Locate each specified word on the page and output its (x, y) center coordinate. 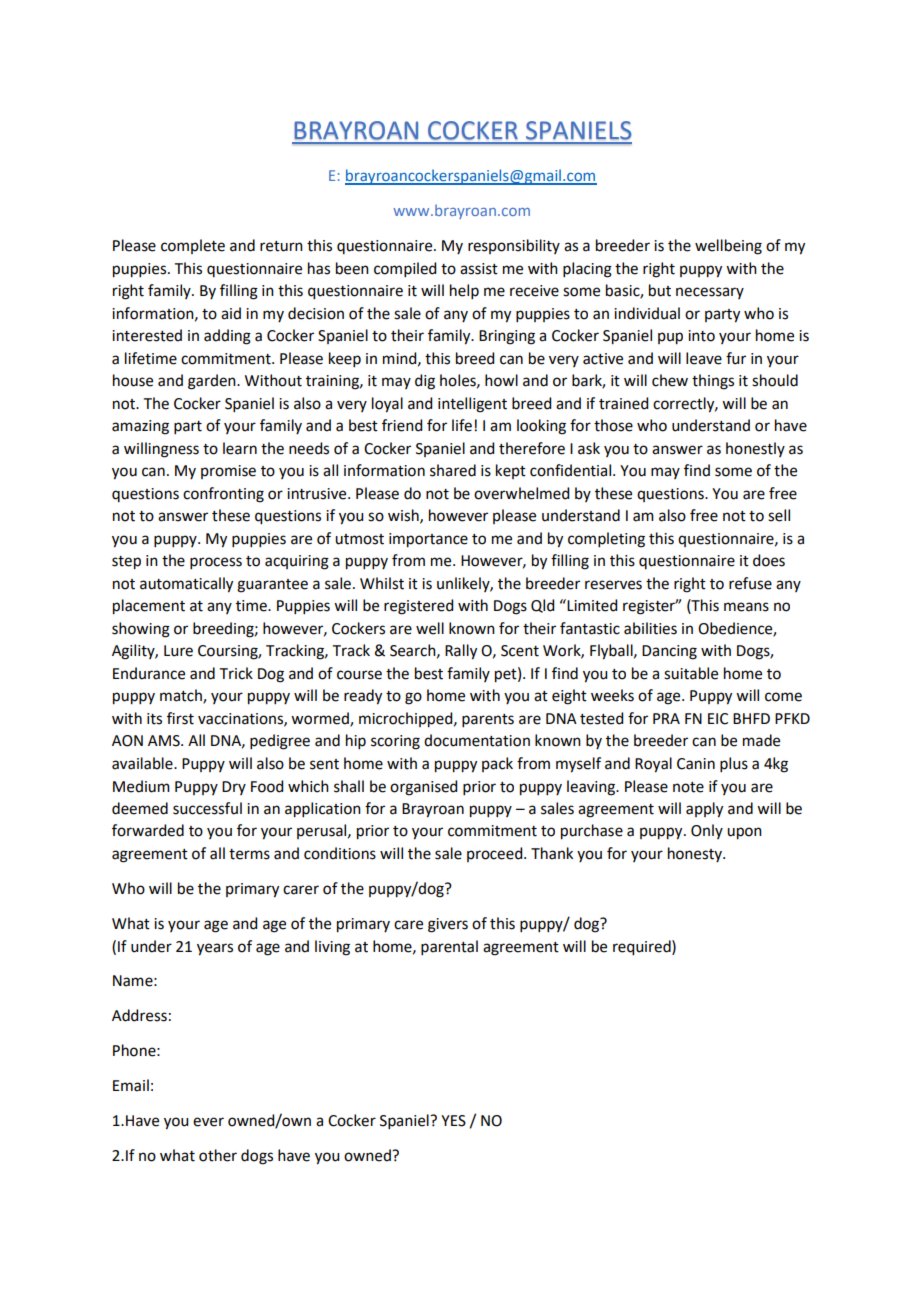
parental (449, 947)
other (218, 1155)
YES (453, 1121)
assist (479, 269)
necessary (710, 293)
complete (193, 246)
